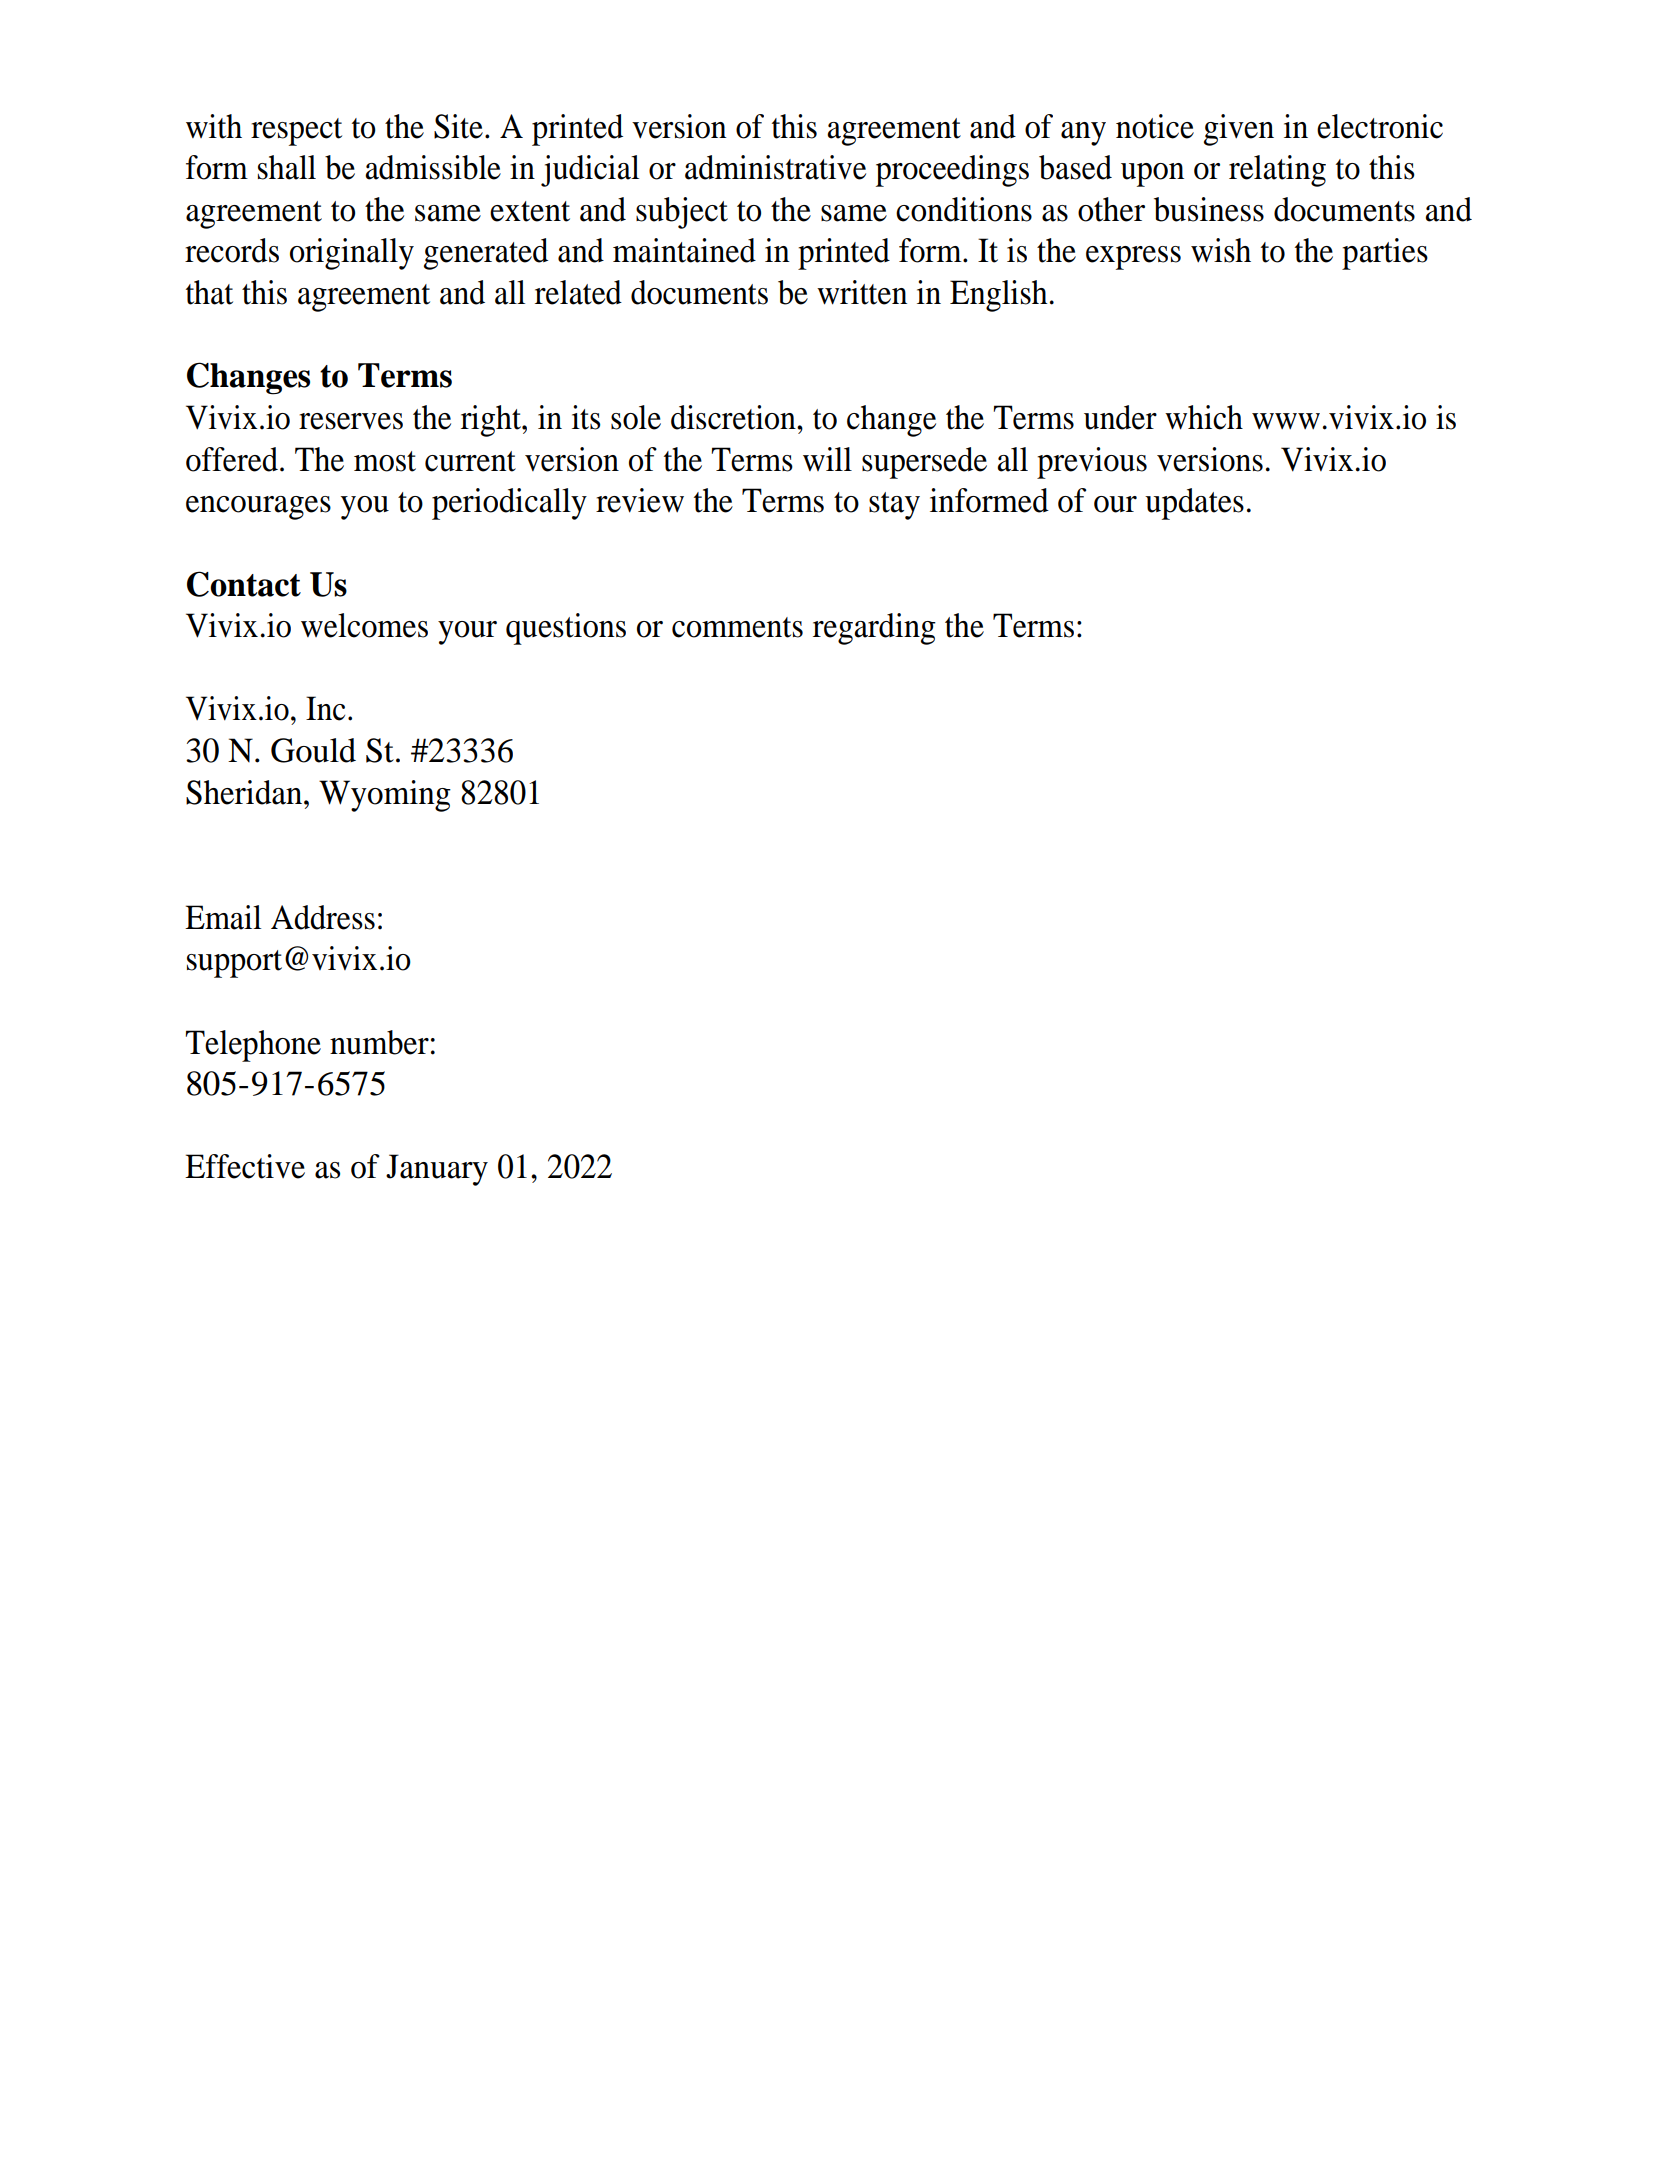  Describe the element at coordinates (244, 584) in the screenshot. I see `Contact` at that location.
